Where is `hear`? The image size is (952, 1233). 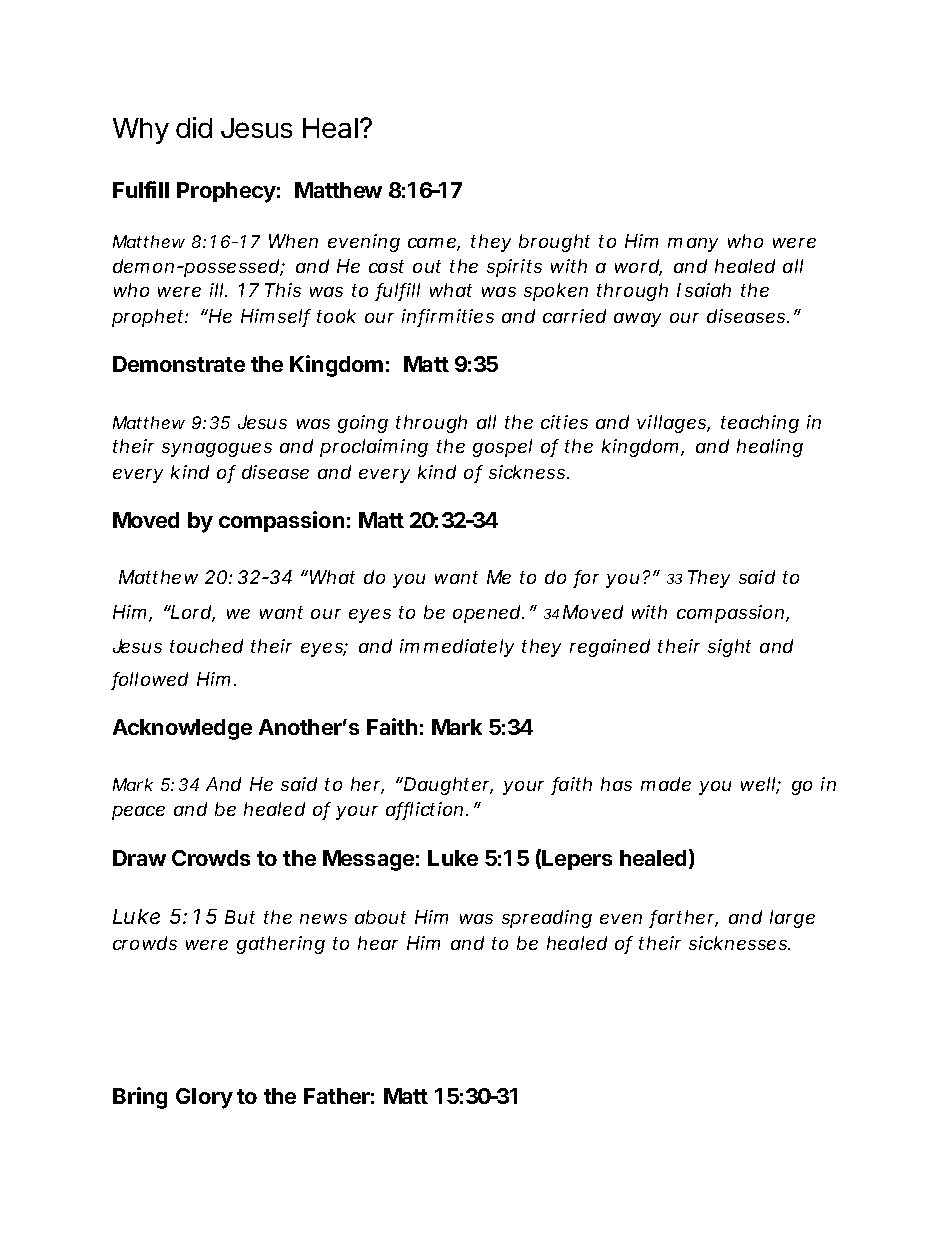 hear is located at coordinates (378, 943).
